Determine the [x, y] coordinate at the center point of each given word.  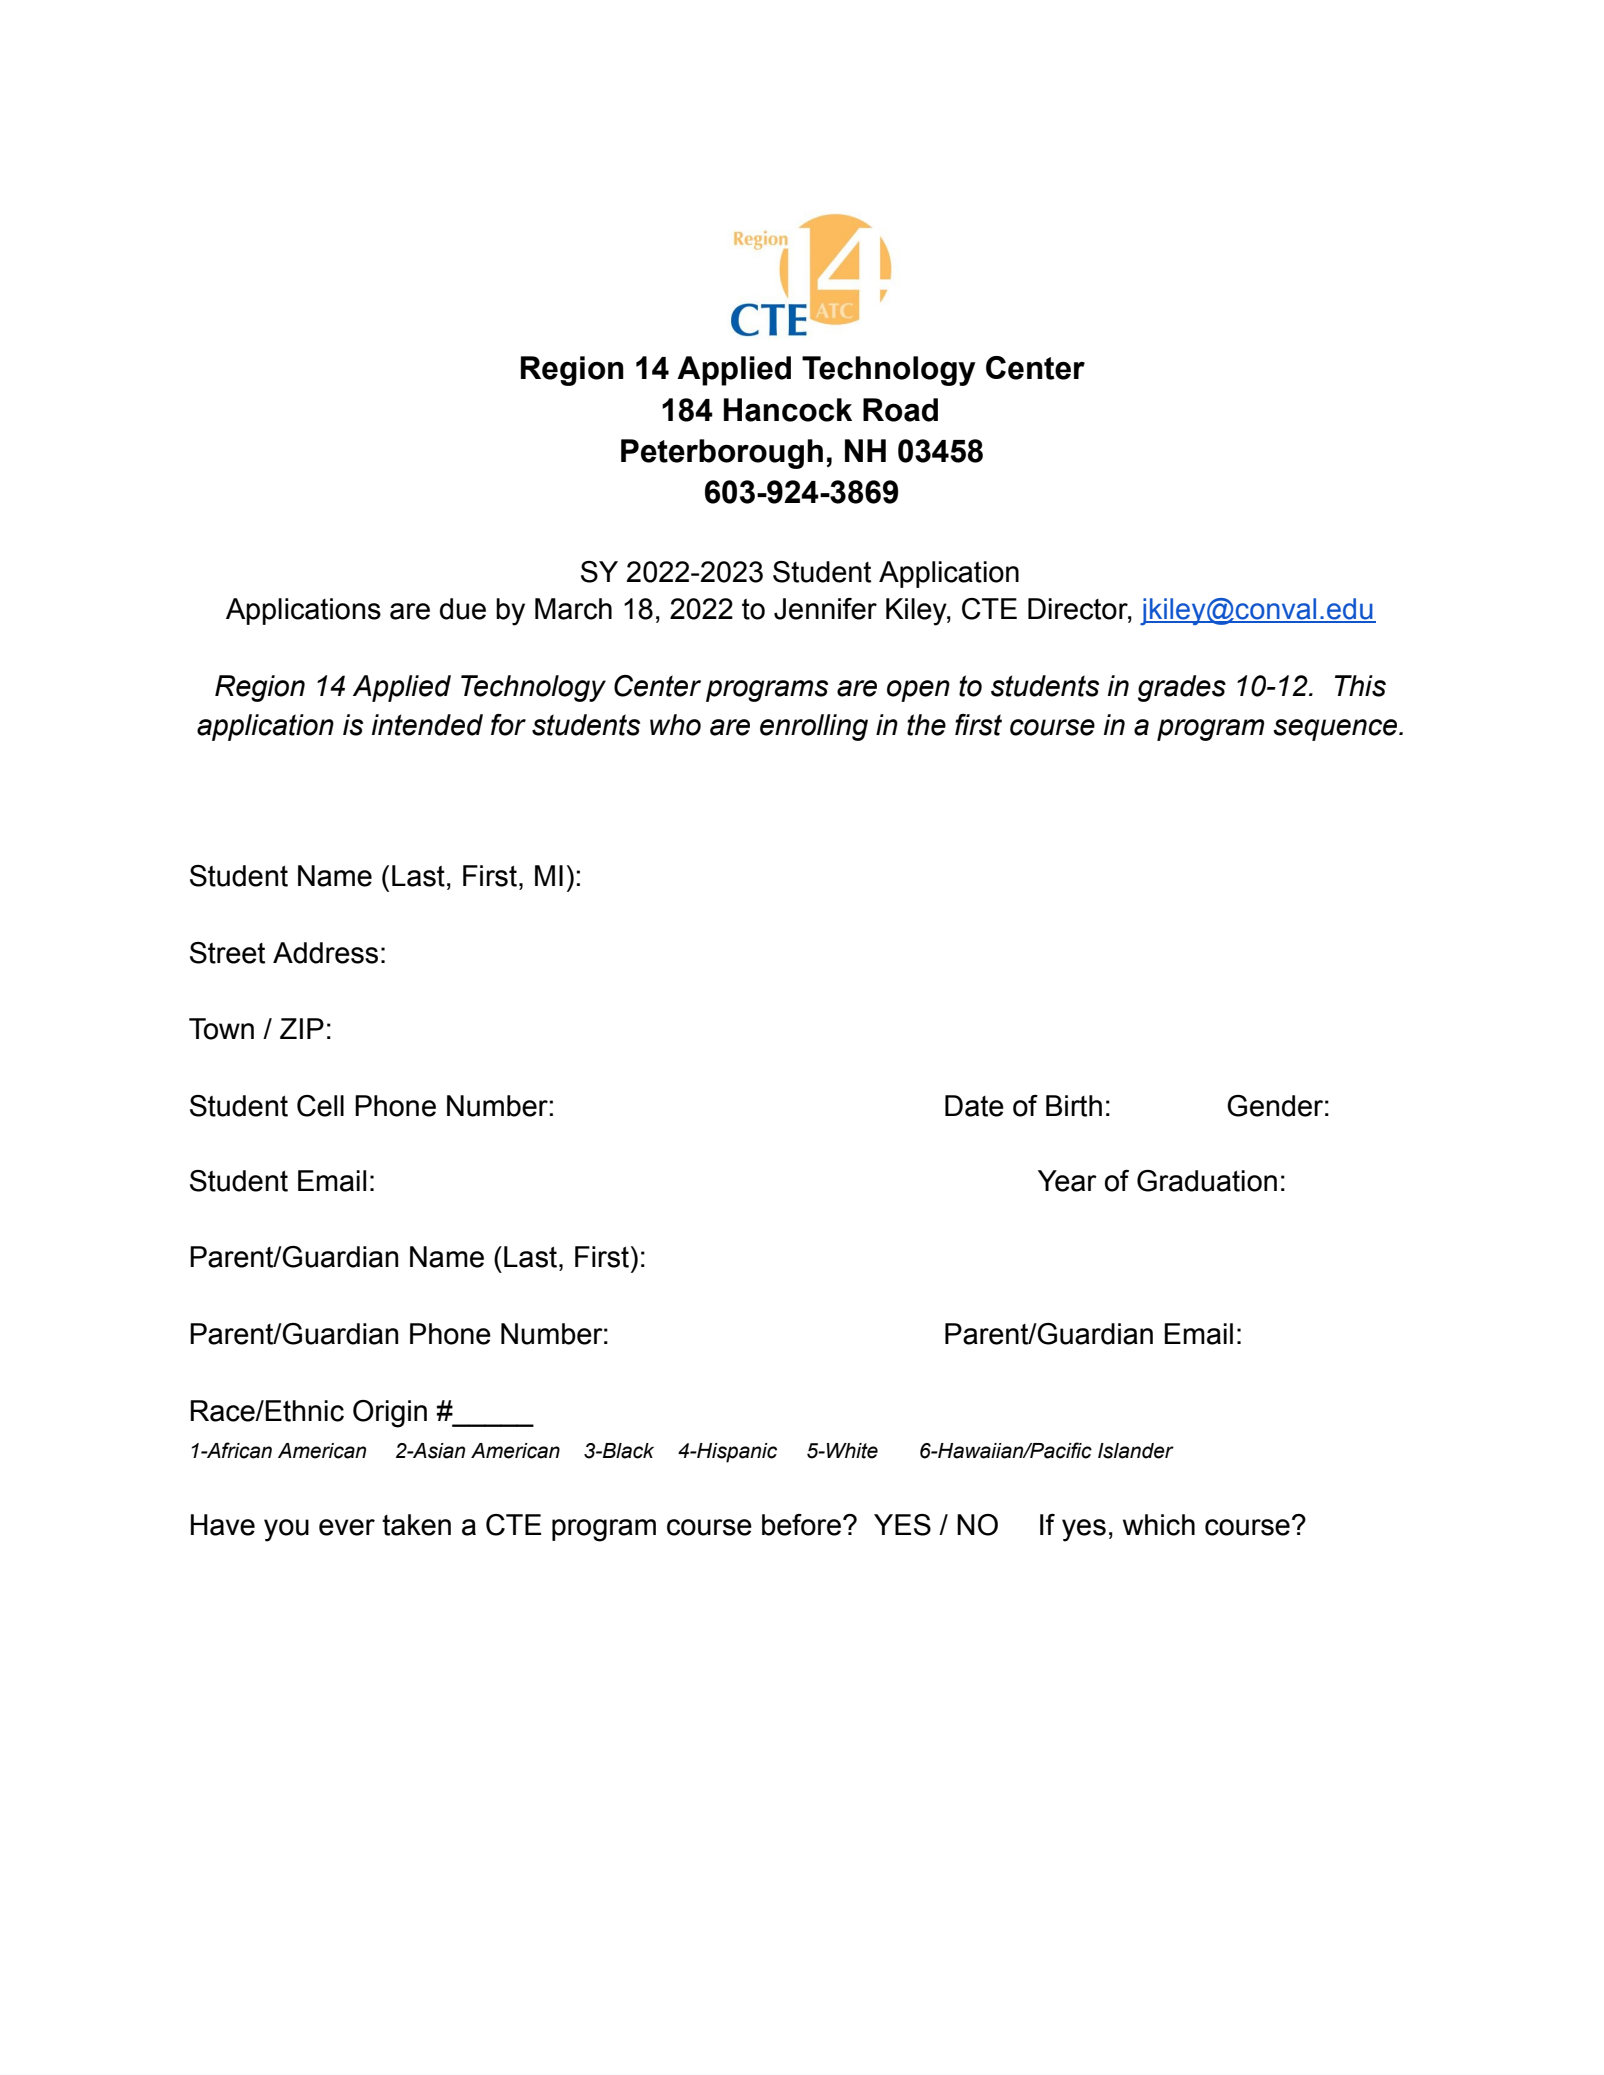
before [801, 1525]
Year [1067, 1181]
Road [900, 410]
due [463, 609]
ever [347, 1527]
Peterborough [722, 454]
